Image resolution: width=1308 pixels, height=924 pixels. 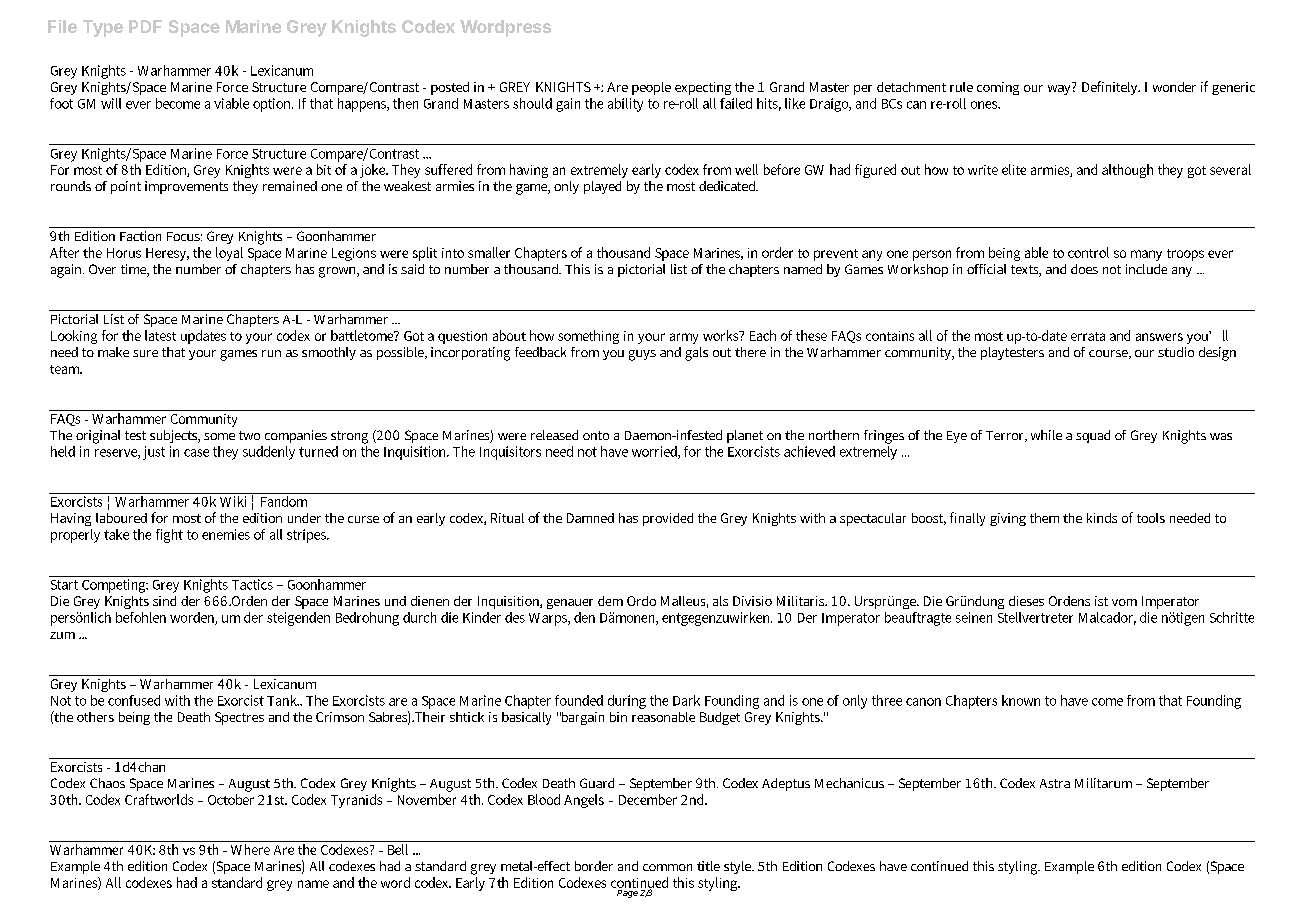 I want to click on Definitely, so click(x=1111, y=88).
